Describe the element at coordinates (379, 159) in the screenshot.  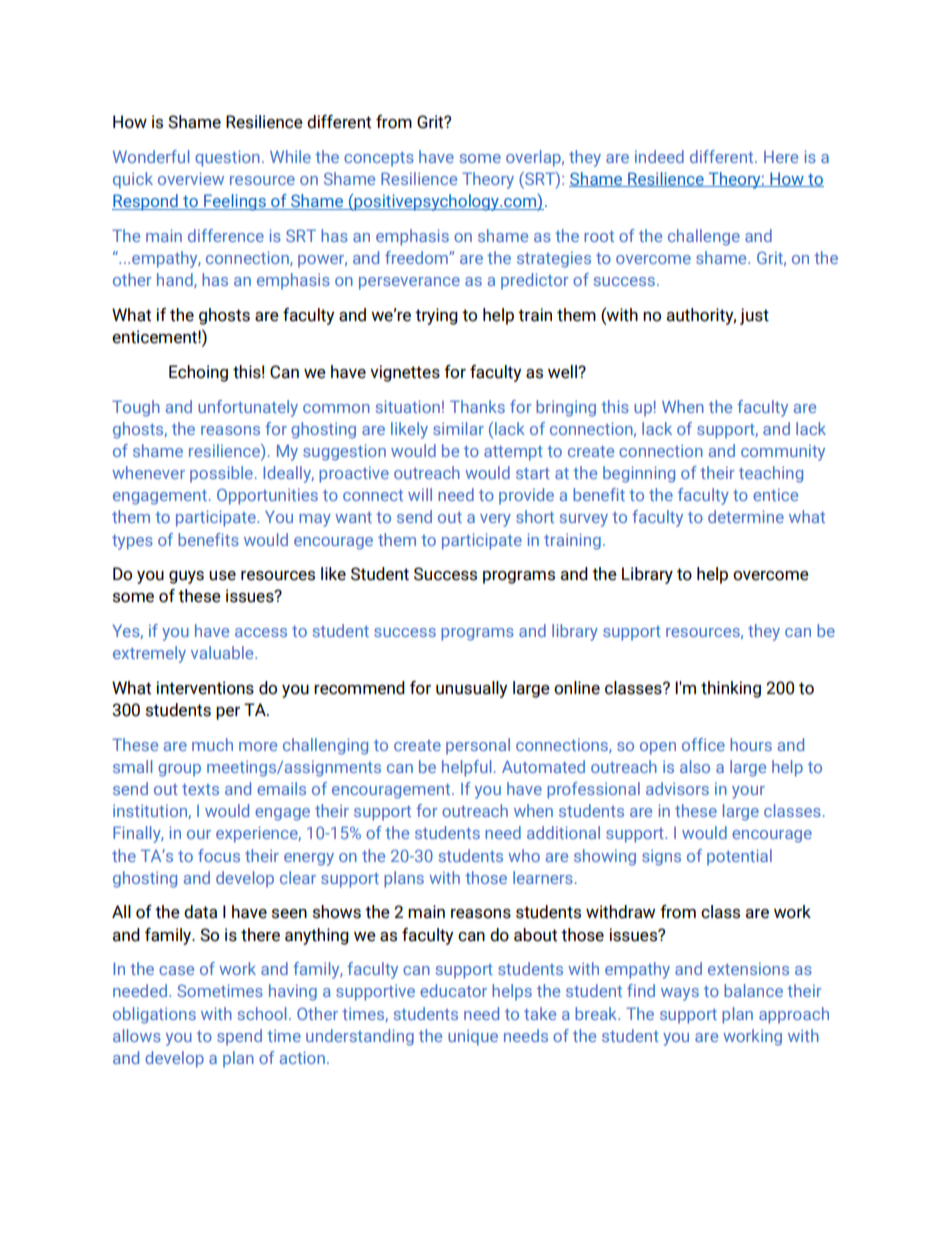
I see `concepts` at that location.
